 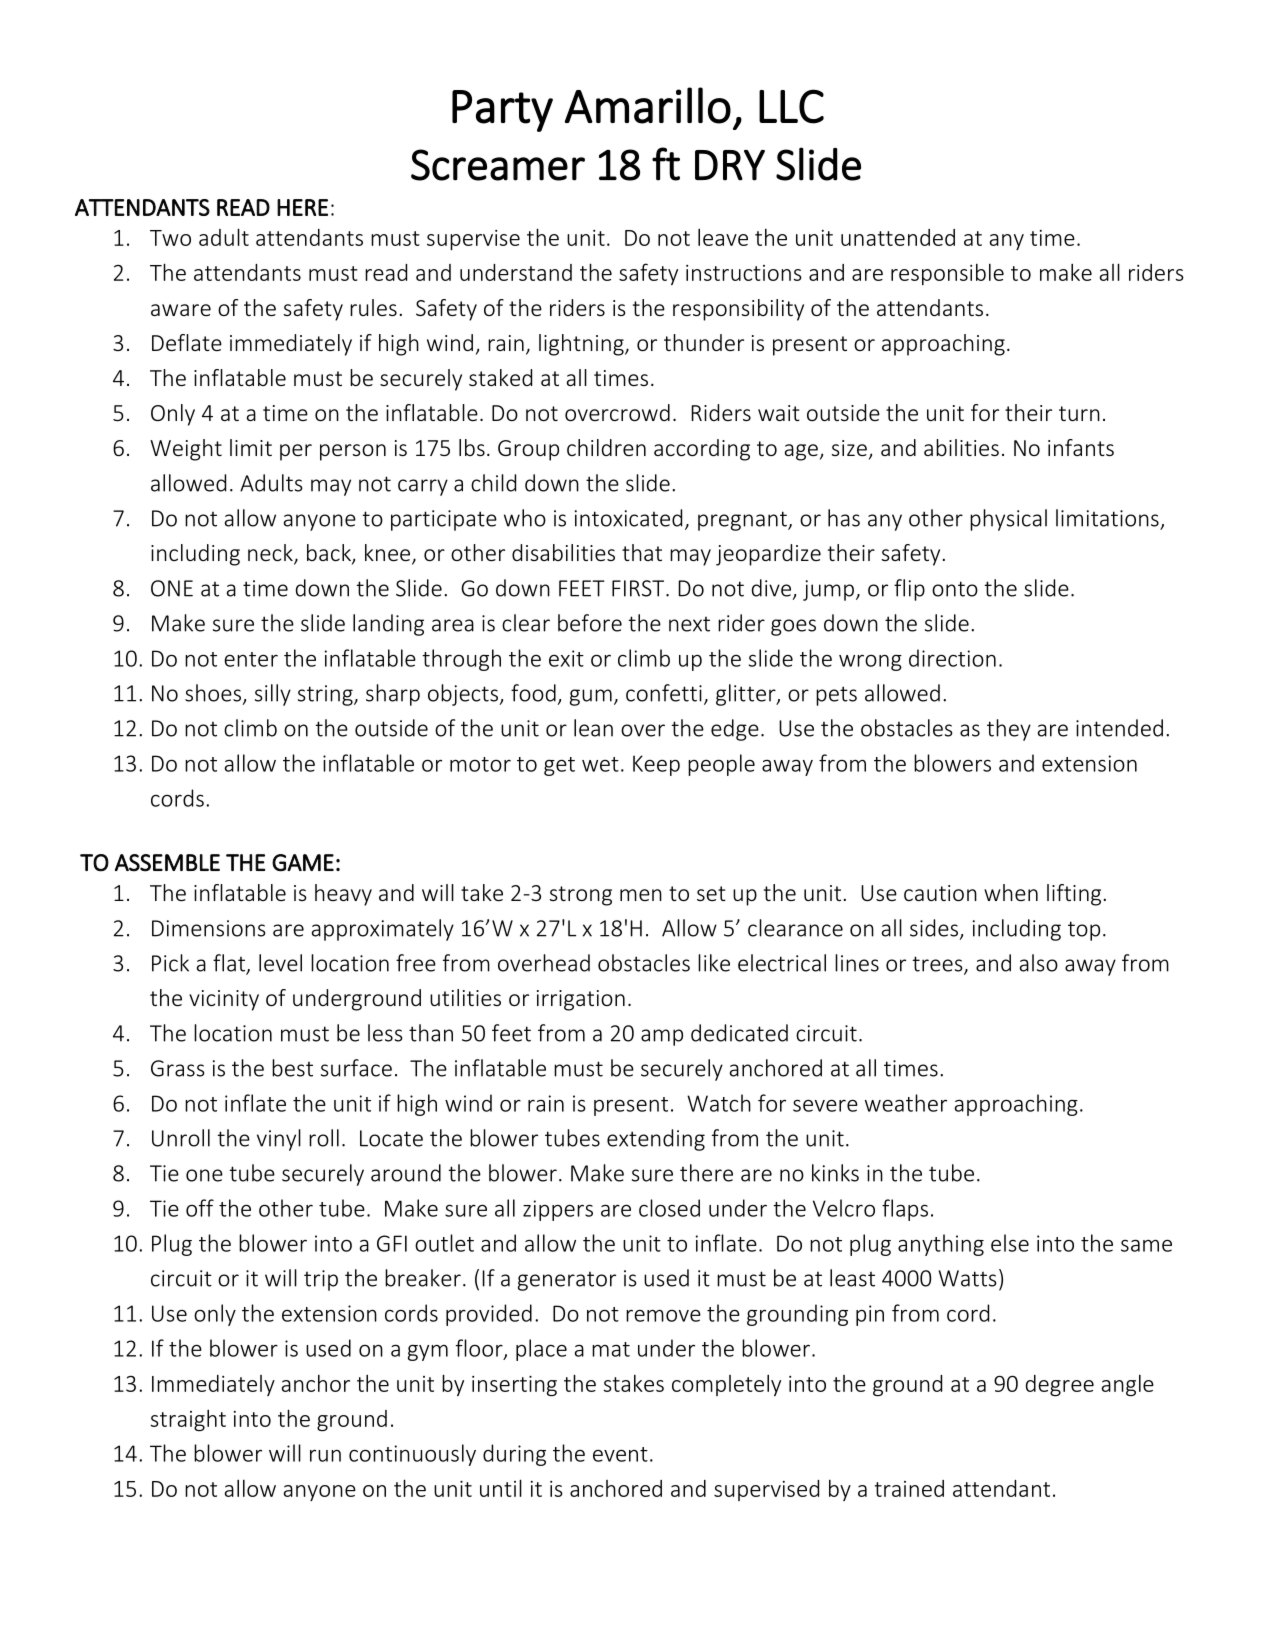 I want to click on Two, so click(x=170, y=238).
